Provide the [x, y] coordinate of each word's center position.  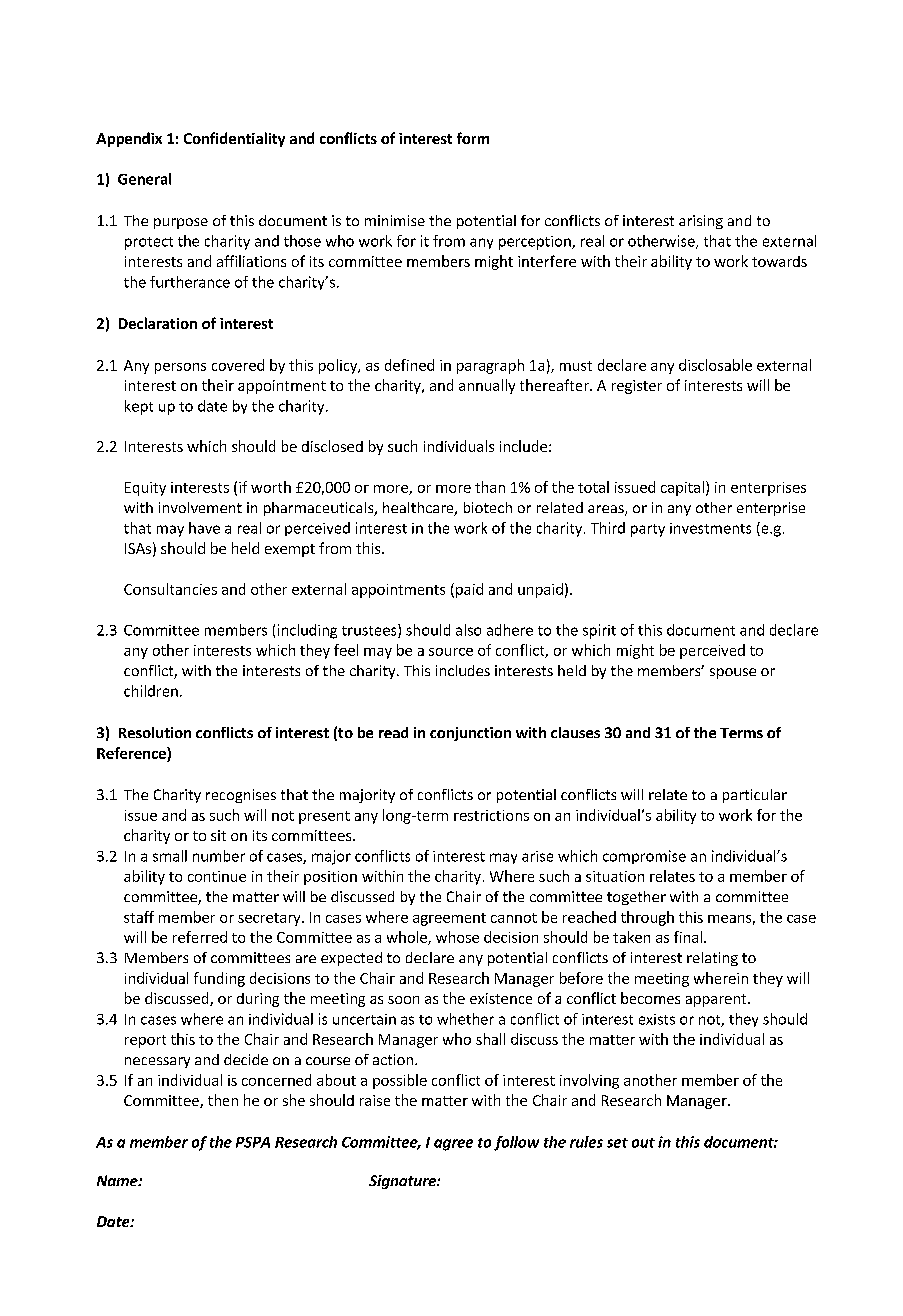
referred [200, 937]
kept [139, 407]
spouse [733, 673]
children [151, 691]
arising [701, 222]
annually [487, 386]
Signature [403, 1182]
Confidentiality [234, 139]
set [617, 1143]
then [223, 1100]
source [451, 652]
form [473, 138]
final [688, 937]
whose [457, 937]
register [637, 387]
